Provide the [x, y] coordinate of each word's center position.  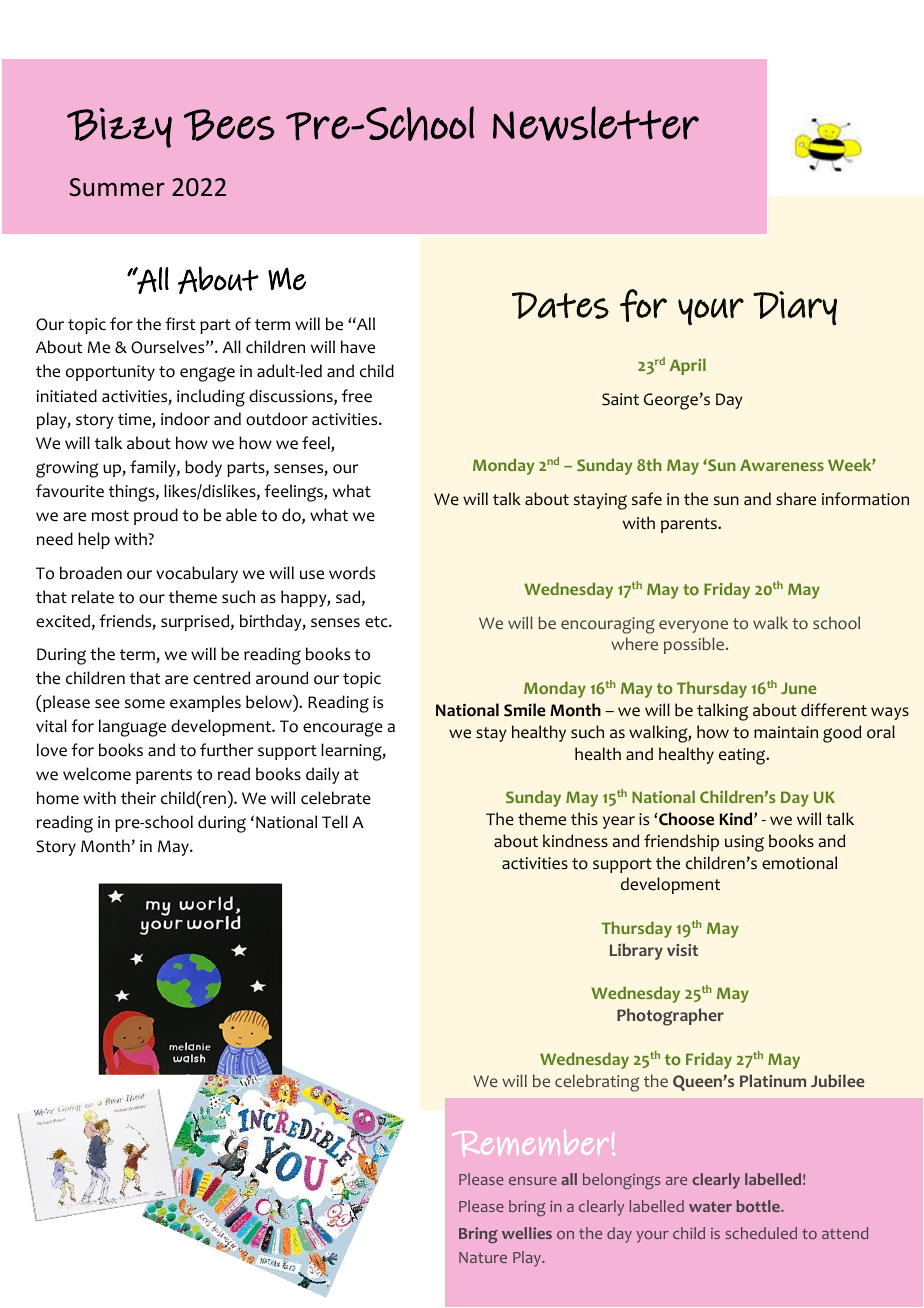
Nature [483, 1257]
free [357, 396]
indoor [185, 419]
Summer [117, 187]
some [145, 704]
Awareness [782, 465]
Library [636, 951]
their [138, 798]
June [798, 688]
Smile [525, 710]
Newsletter [596, 123]
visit [682, 950]
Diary [795, 308]
